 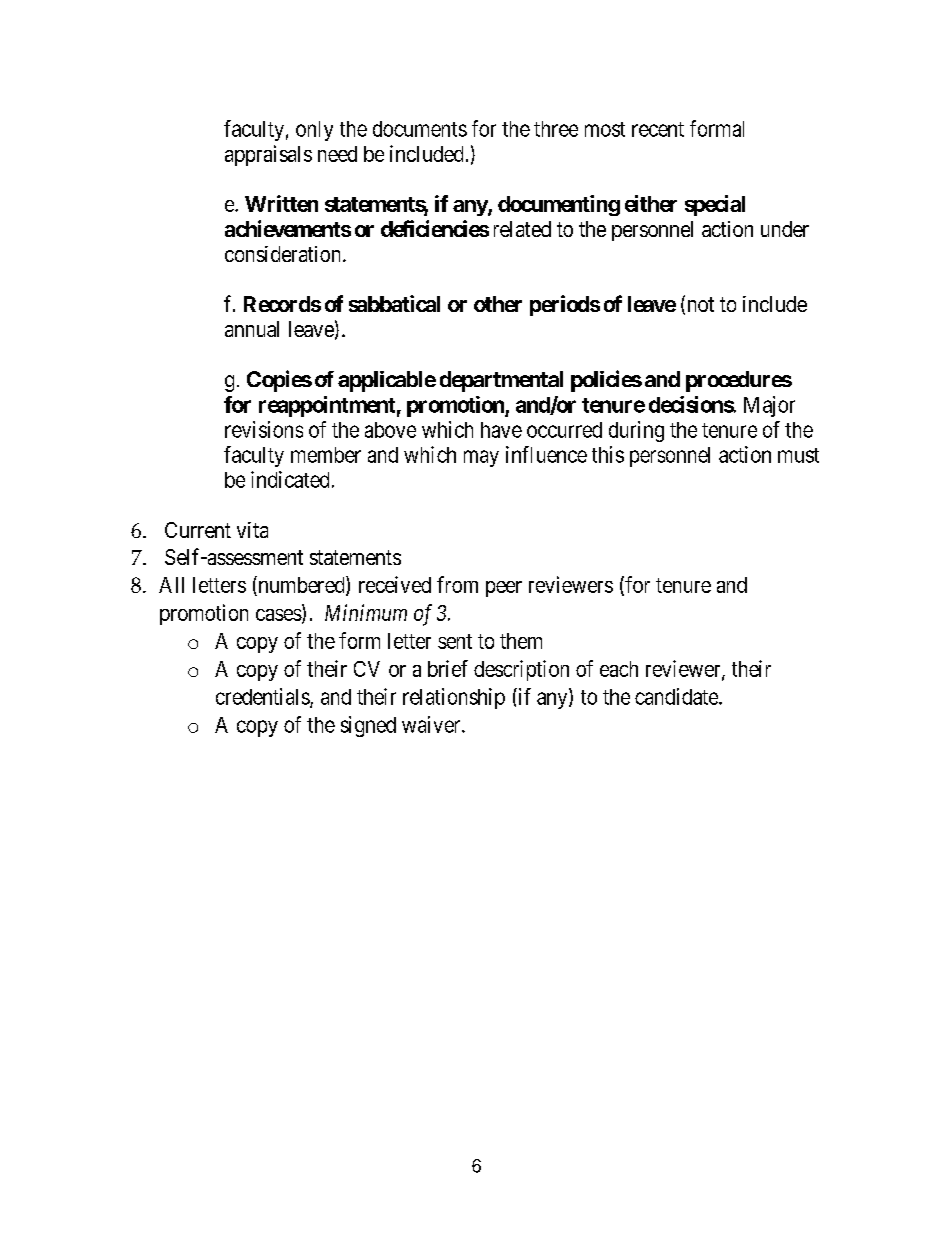 I want to click on recent, so click(x=658, y=129).
